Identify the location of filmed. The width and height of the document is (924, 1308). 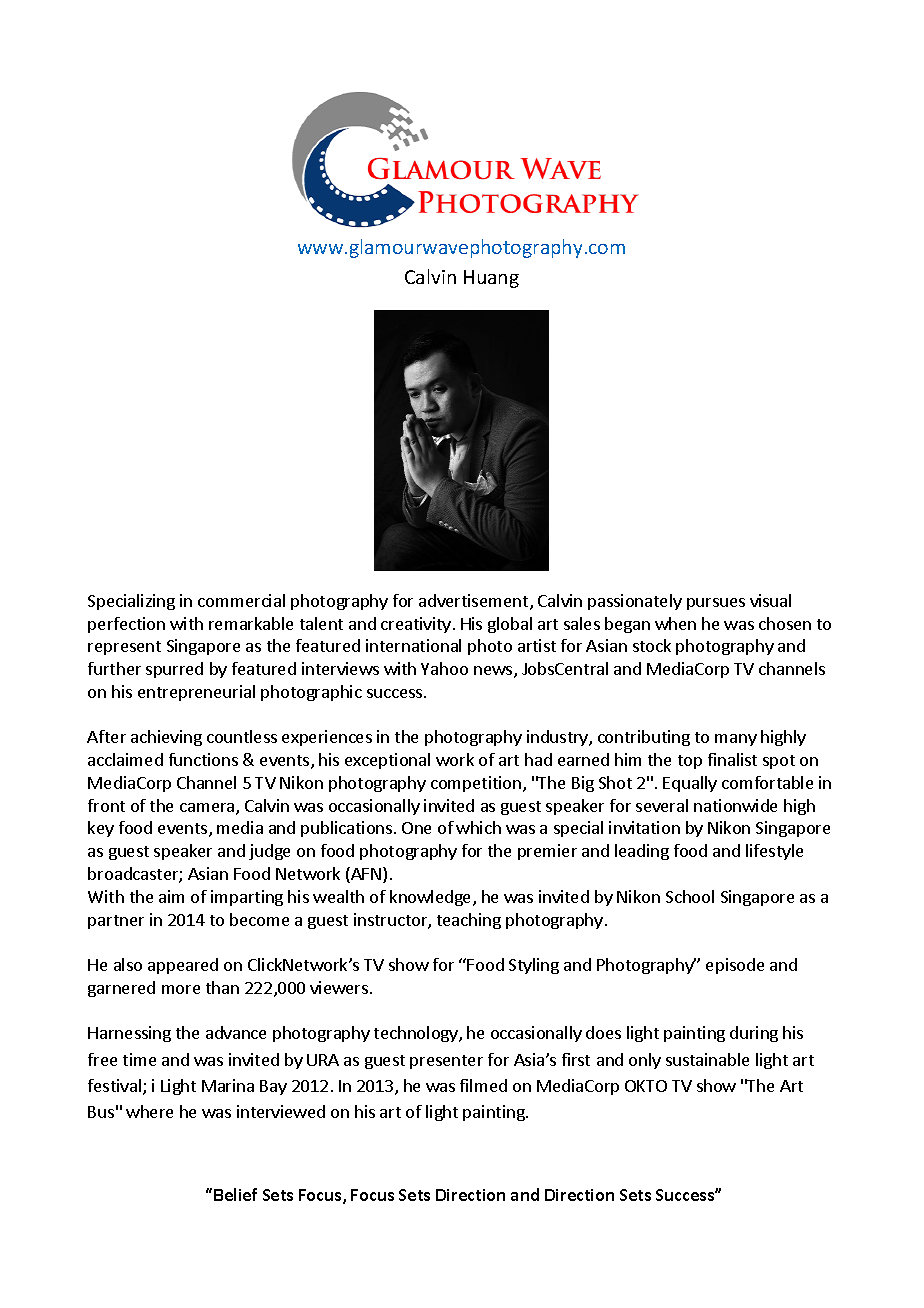
(483, 1085).
